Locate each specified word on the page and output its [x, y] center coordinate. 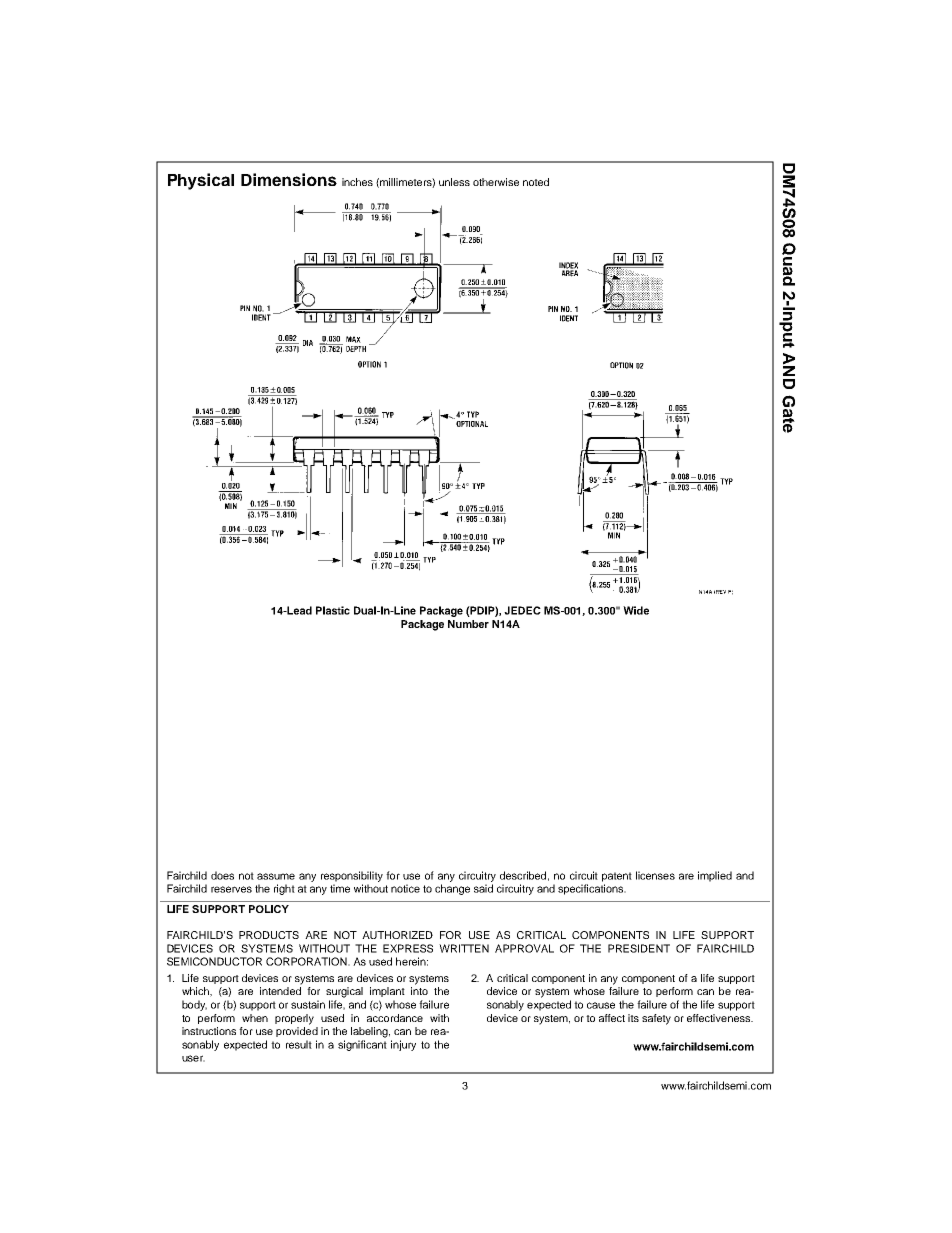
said [483, 888]
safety [656, 1019]
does [222, 875]
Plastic [333, 610]
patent [617, 877]
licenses [655, 875]
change [452, 889]
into [419, 991]
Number [468, 624]
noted [536, 182]
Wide [636, 610]
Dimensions [289, 179]
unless [454, 182]
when [255, 1018]
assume [276, 876]
